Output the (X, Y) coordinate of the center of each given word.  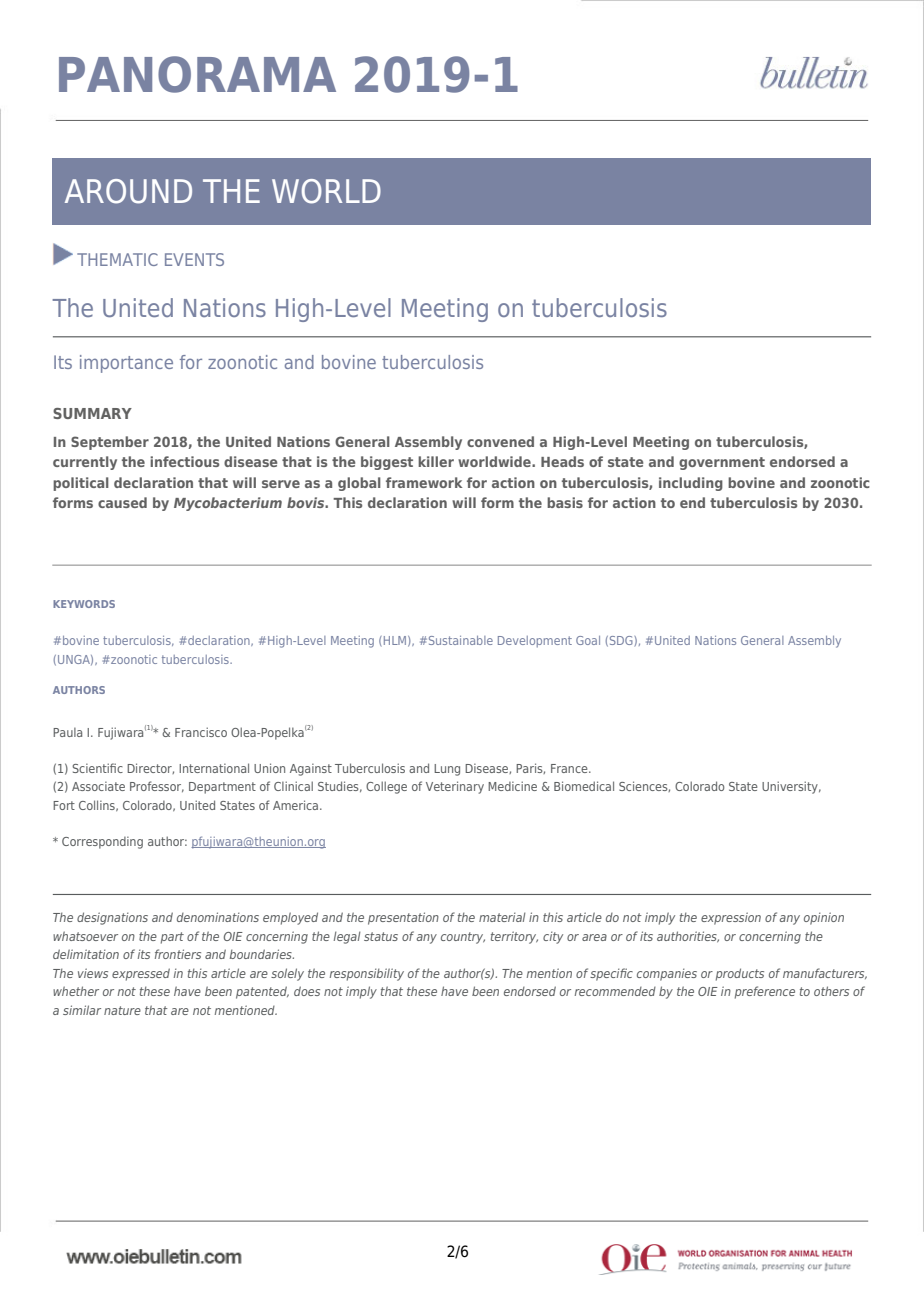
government (722, 463)
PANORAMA (197, 74)
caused (122, 502)
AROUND (128, 191)
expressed (141, 974)
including (691, 484)
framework (424, 482)
